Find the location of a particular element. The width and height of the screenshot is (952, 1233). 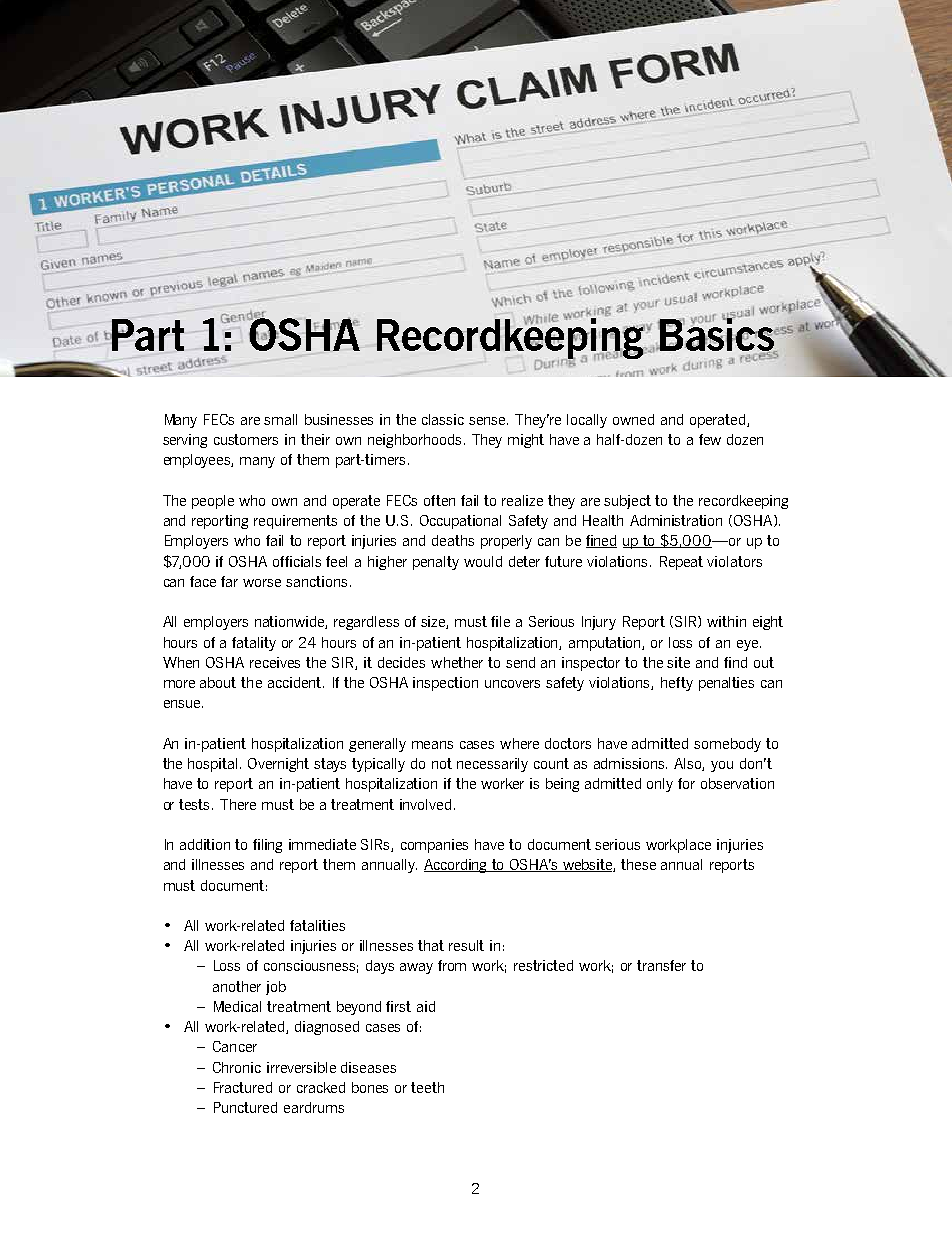

sense is located at coordinates (488, 421).
